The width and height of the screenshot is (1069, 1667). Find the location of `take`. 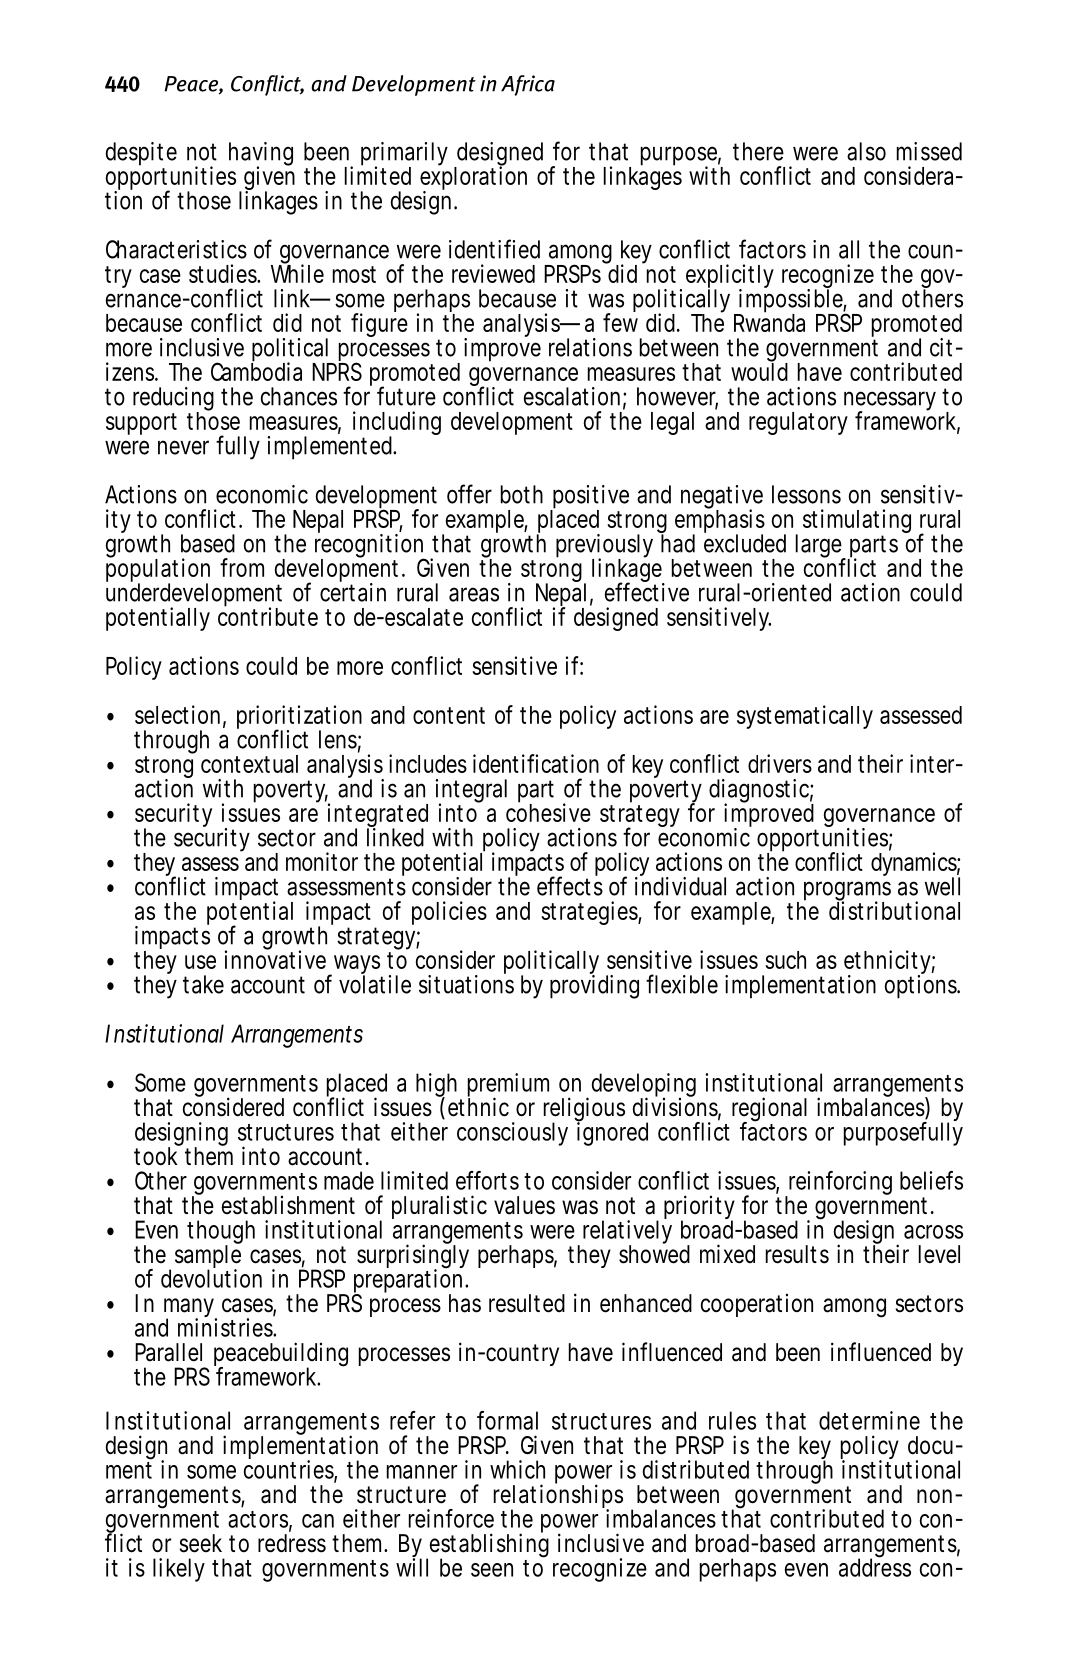

take is located at coordinates (203, 984).
